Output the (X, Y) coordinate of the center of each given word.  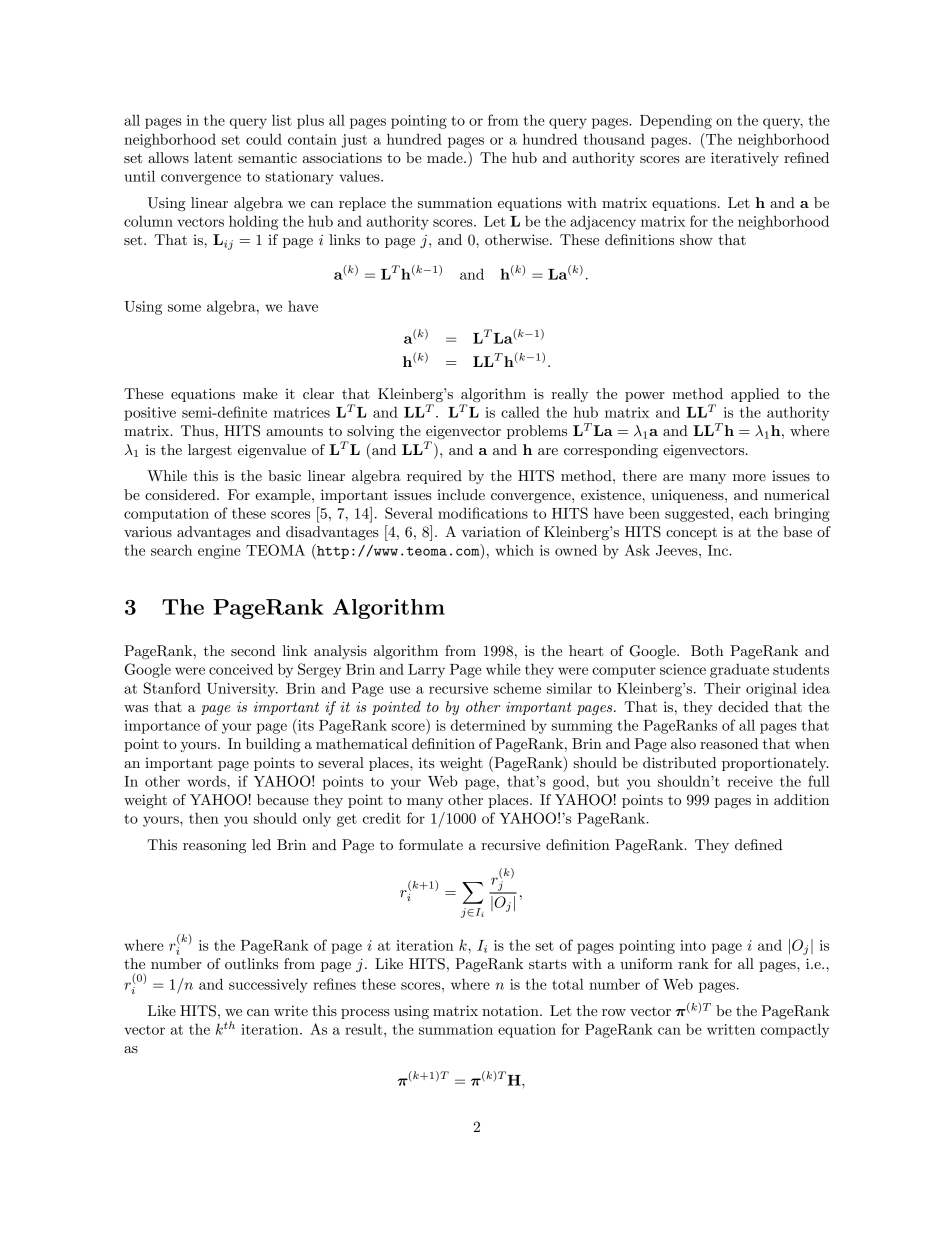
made (446, 157)
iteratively (745, 159)
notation (511, 1010)
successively (268, 985)
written (731, 1029)
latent (213, 157)
